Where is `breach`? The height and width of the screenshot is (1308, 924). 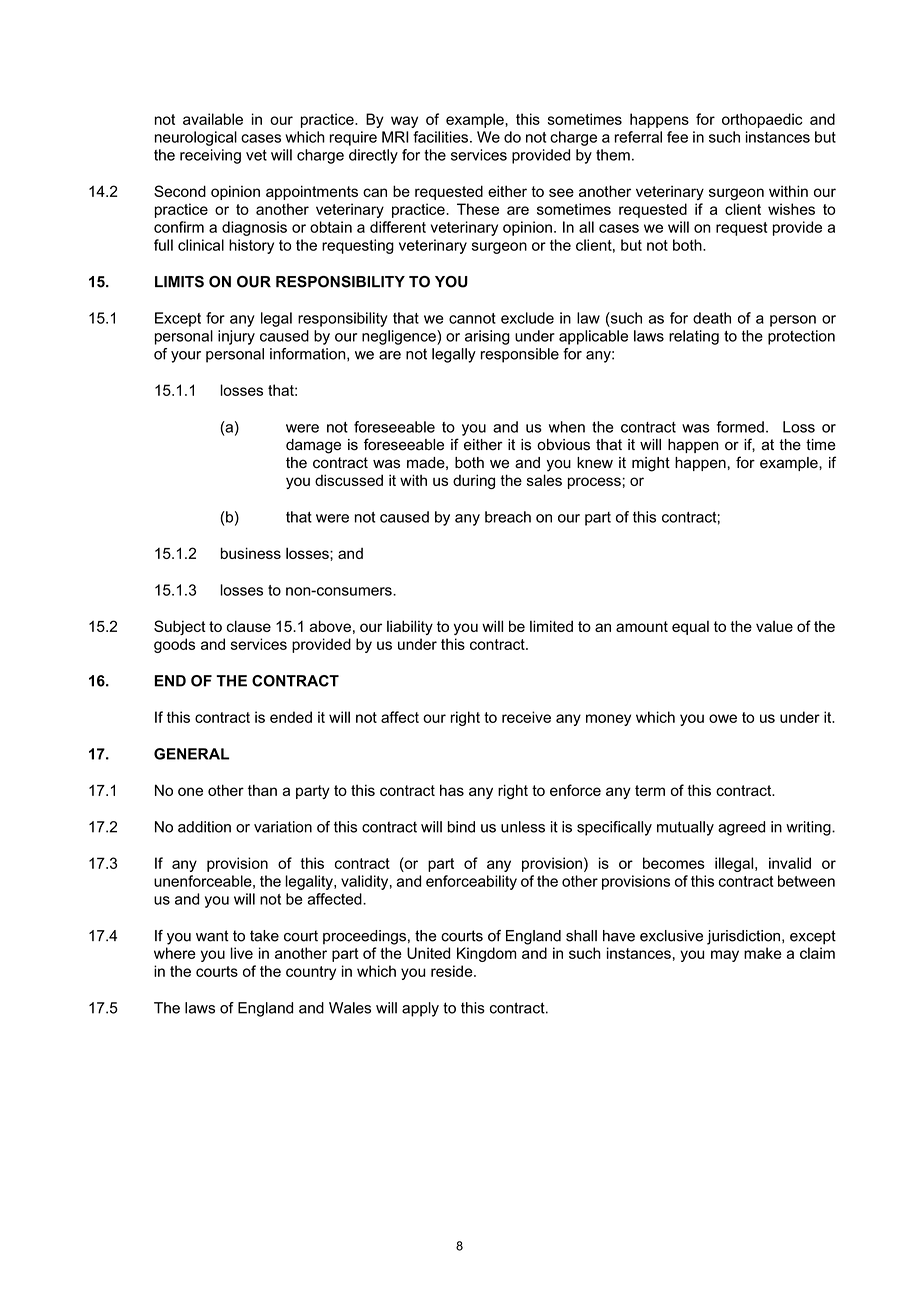 breach is located at coordinates (508, 517).
